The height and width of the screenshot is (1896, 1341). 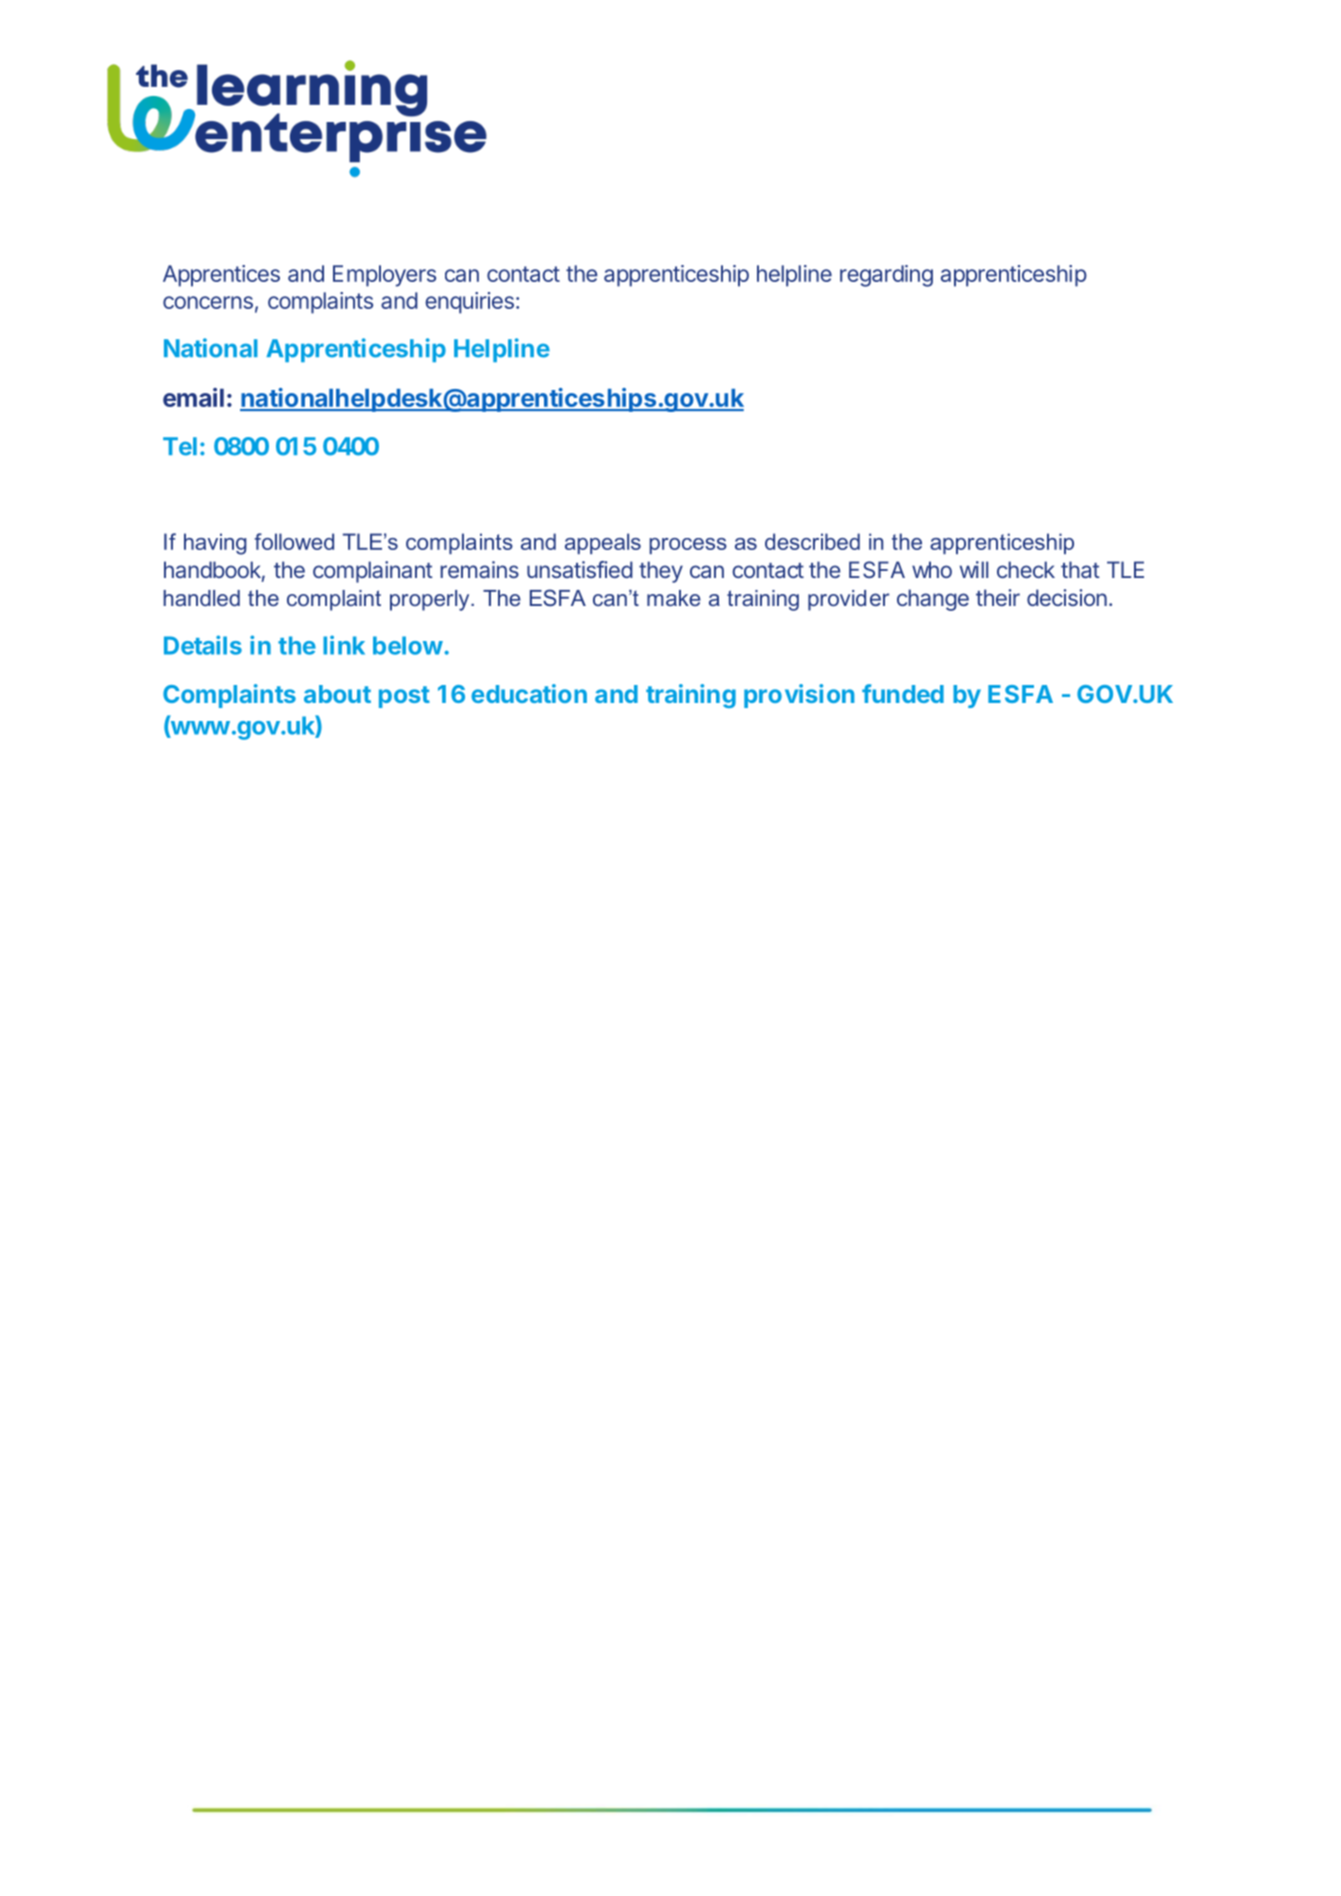 What do you see at coordinates (180, 446) in the screenshot?
I see `Tel` at bounding box center [180, 446].
